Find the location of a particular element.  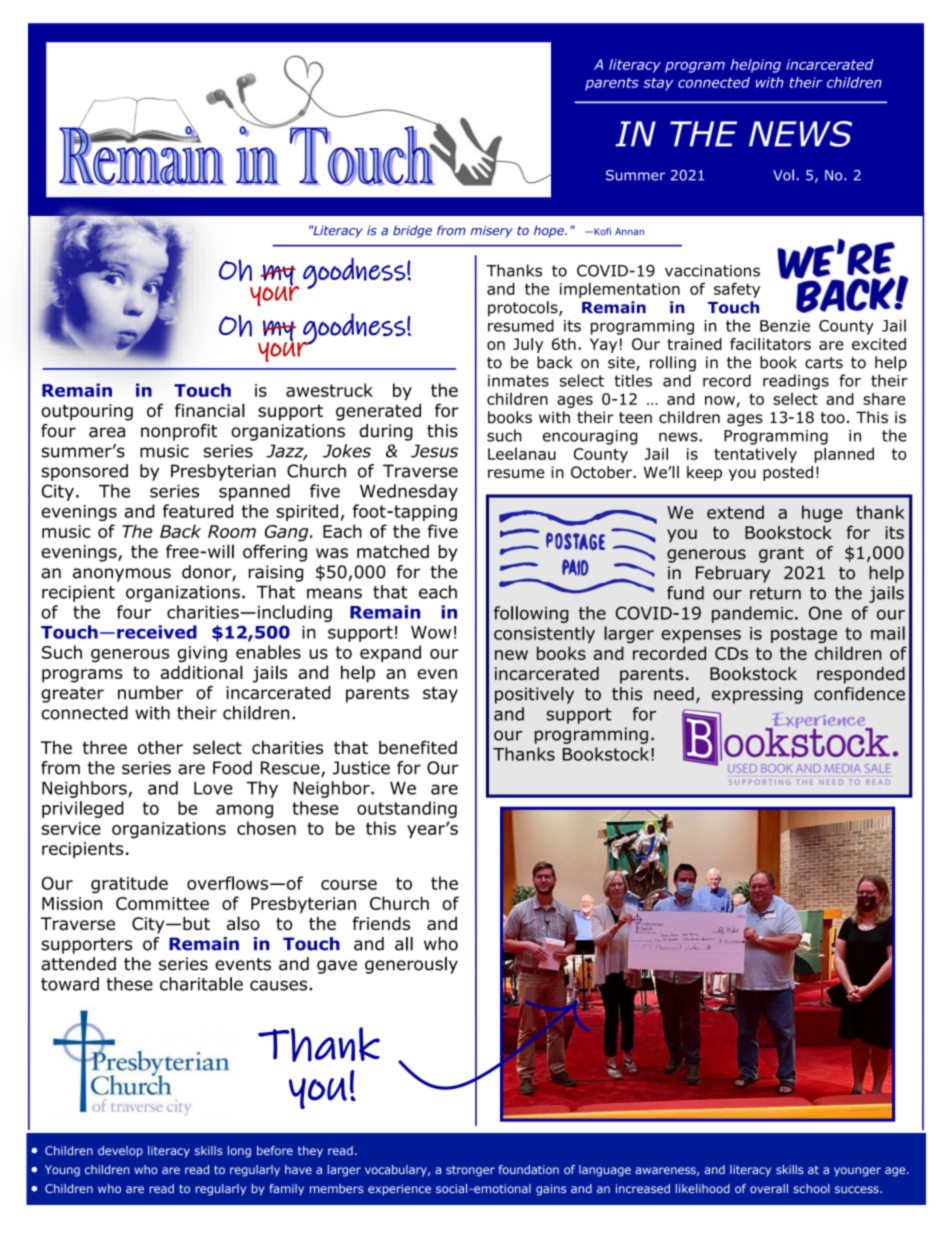

develop is located at coordinates (120, 1152).
